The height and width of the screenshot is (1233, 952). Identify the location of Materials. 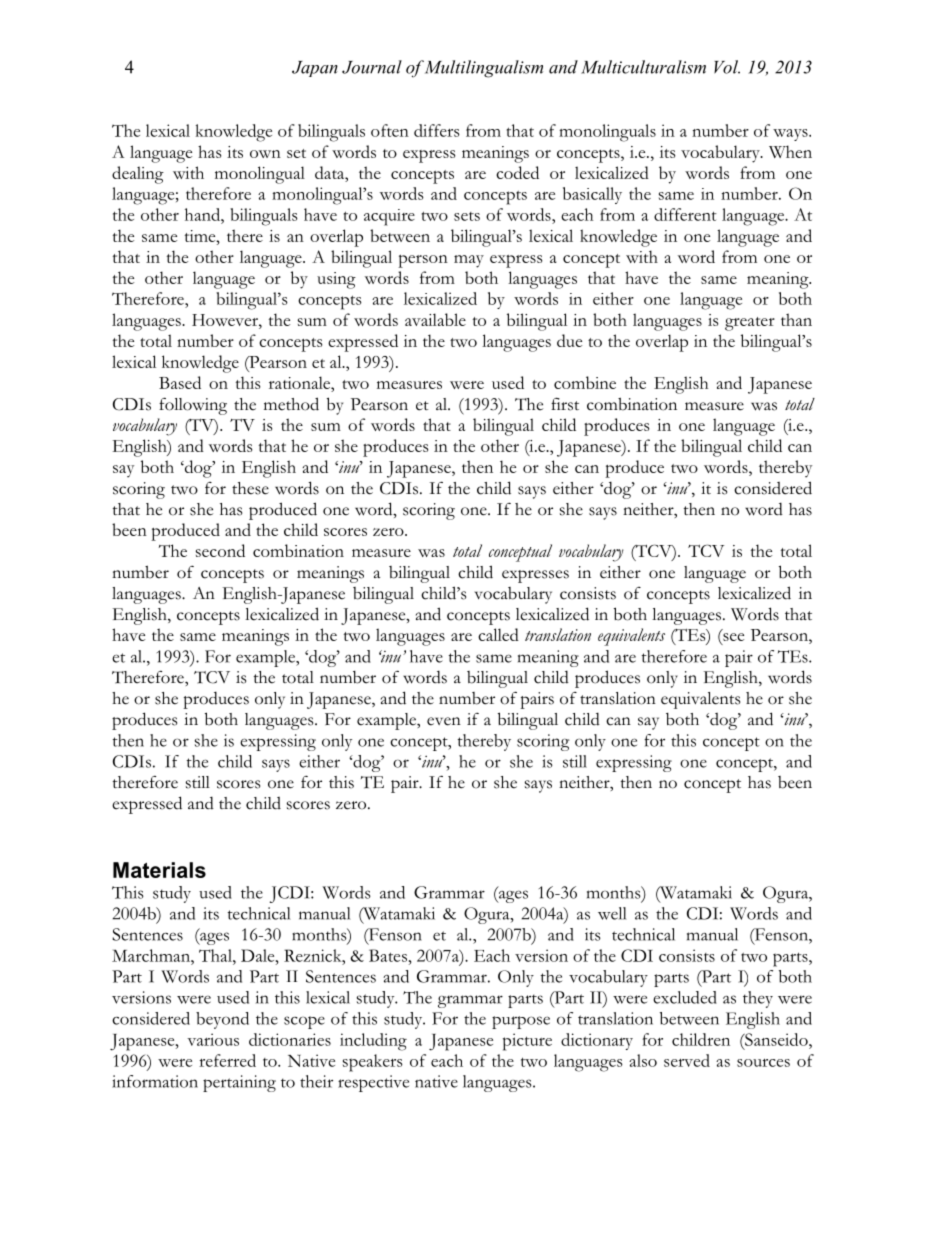
(159, 870).
